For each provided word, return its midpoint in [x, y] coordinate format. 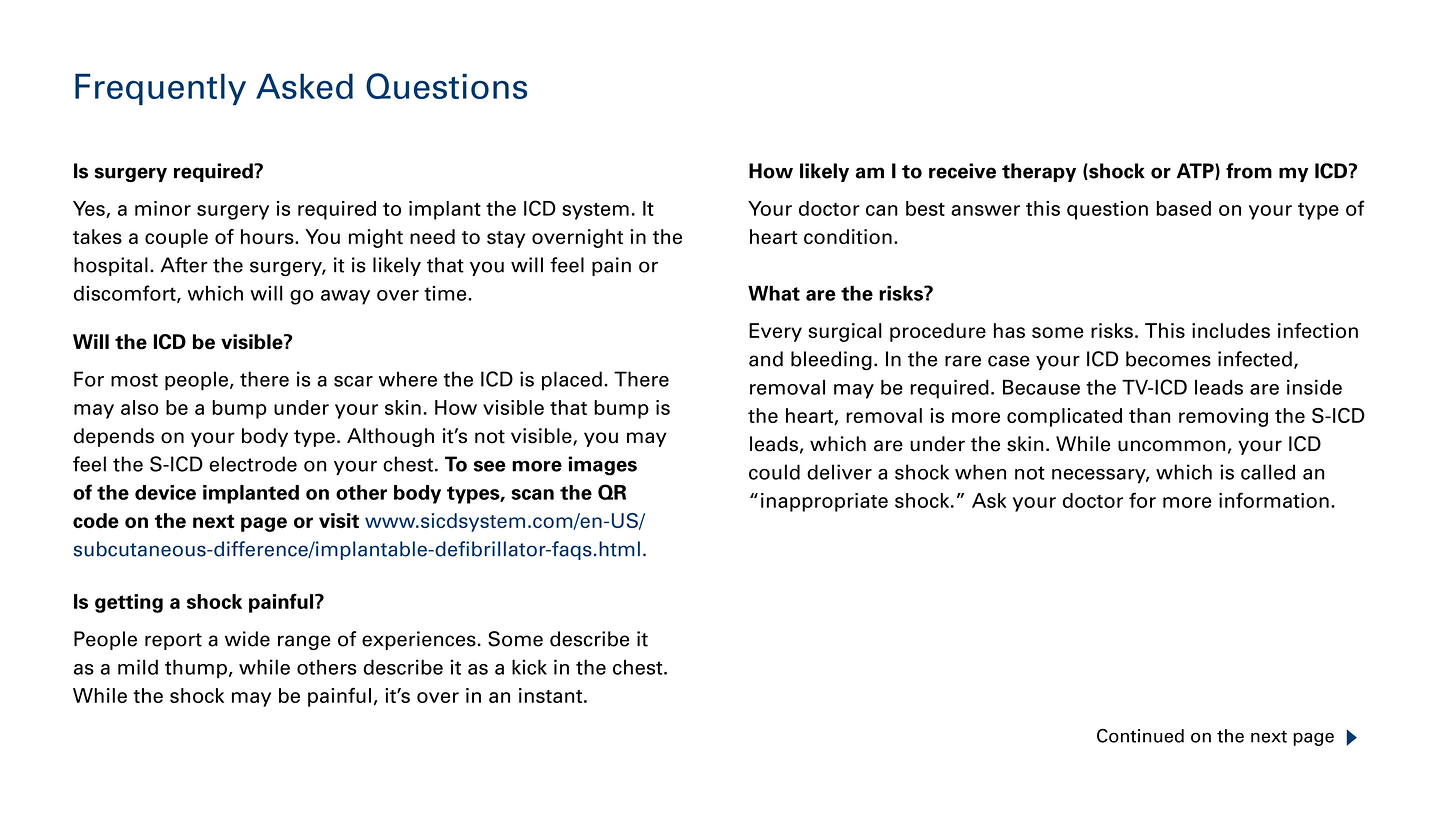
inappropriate [824, 502]
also [140, 407]
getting [129, 603]
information [1274, 500]
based [1183, 208]
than [1149, 415]
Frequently [160, 89]
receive [962, 171]
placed [572, 381]
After [184, 265]
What [774, 293]
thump [196, 669]
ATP [1196, 171]
